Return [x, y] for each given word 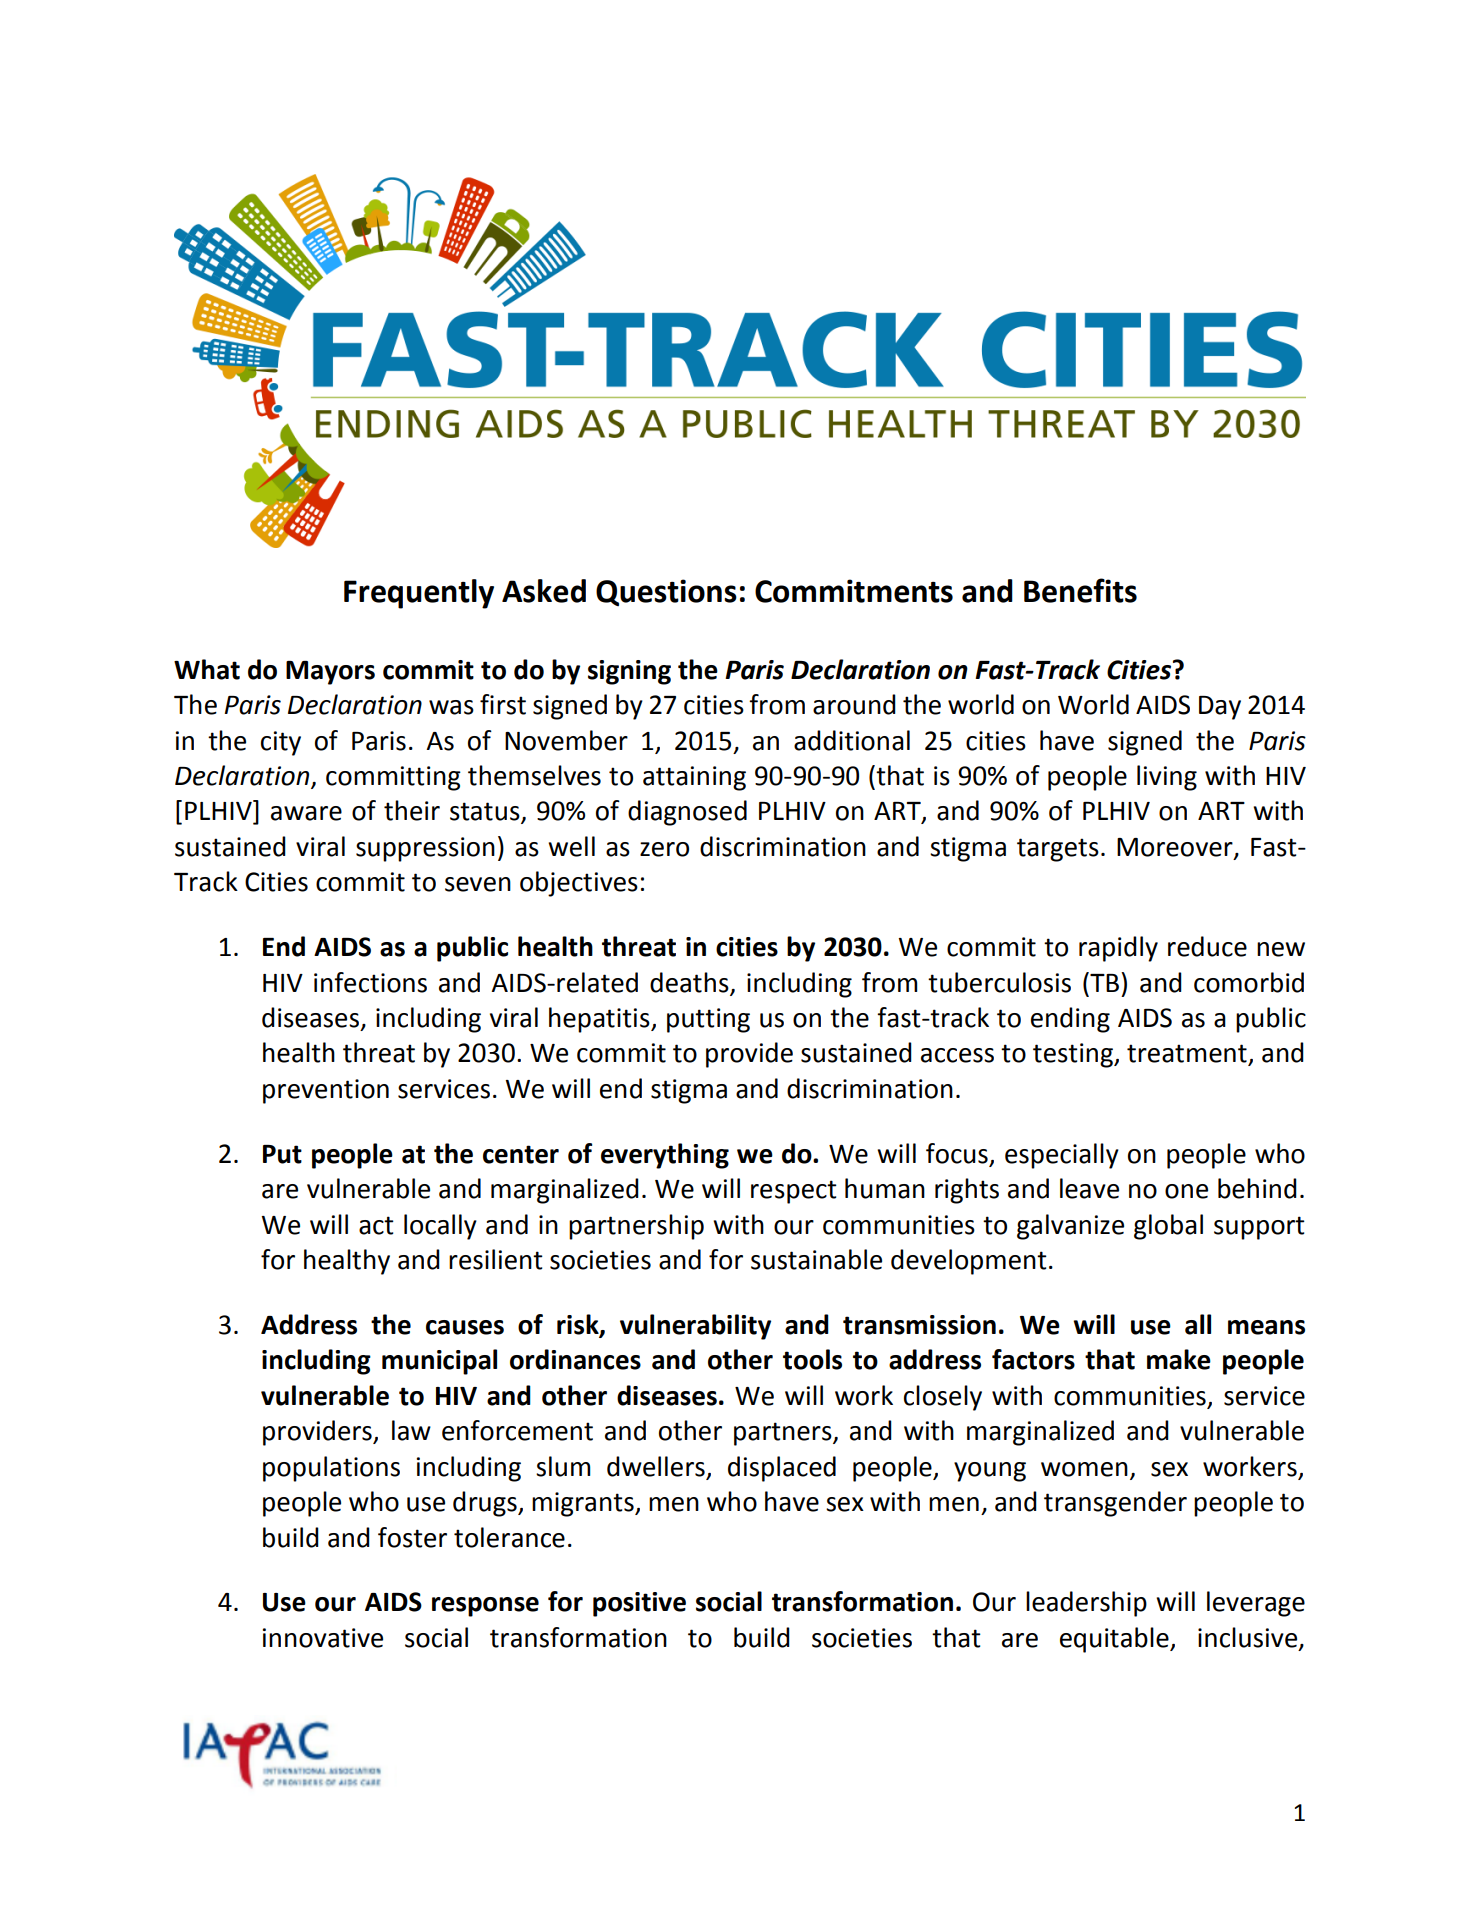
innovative [323, 1638]
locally [440, 1227]
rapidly [1118, 949]
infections [370, 982]
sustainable [816, 1259]
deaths [689, 982]
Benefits [1080, 590]
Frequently [419, 594]
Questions [666, 592]
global [1168, 1227]
